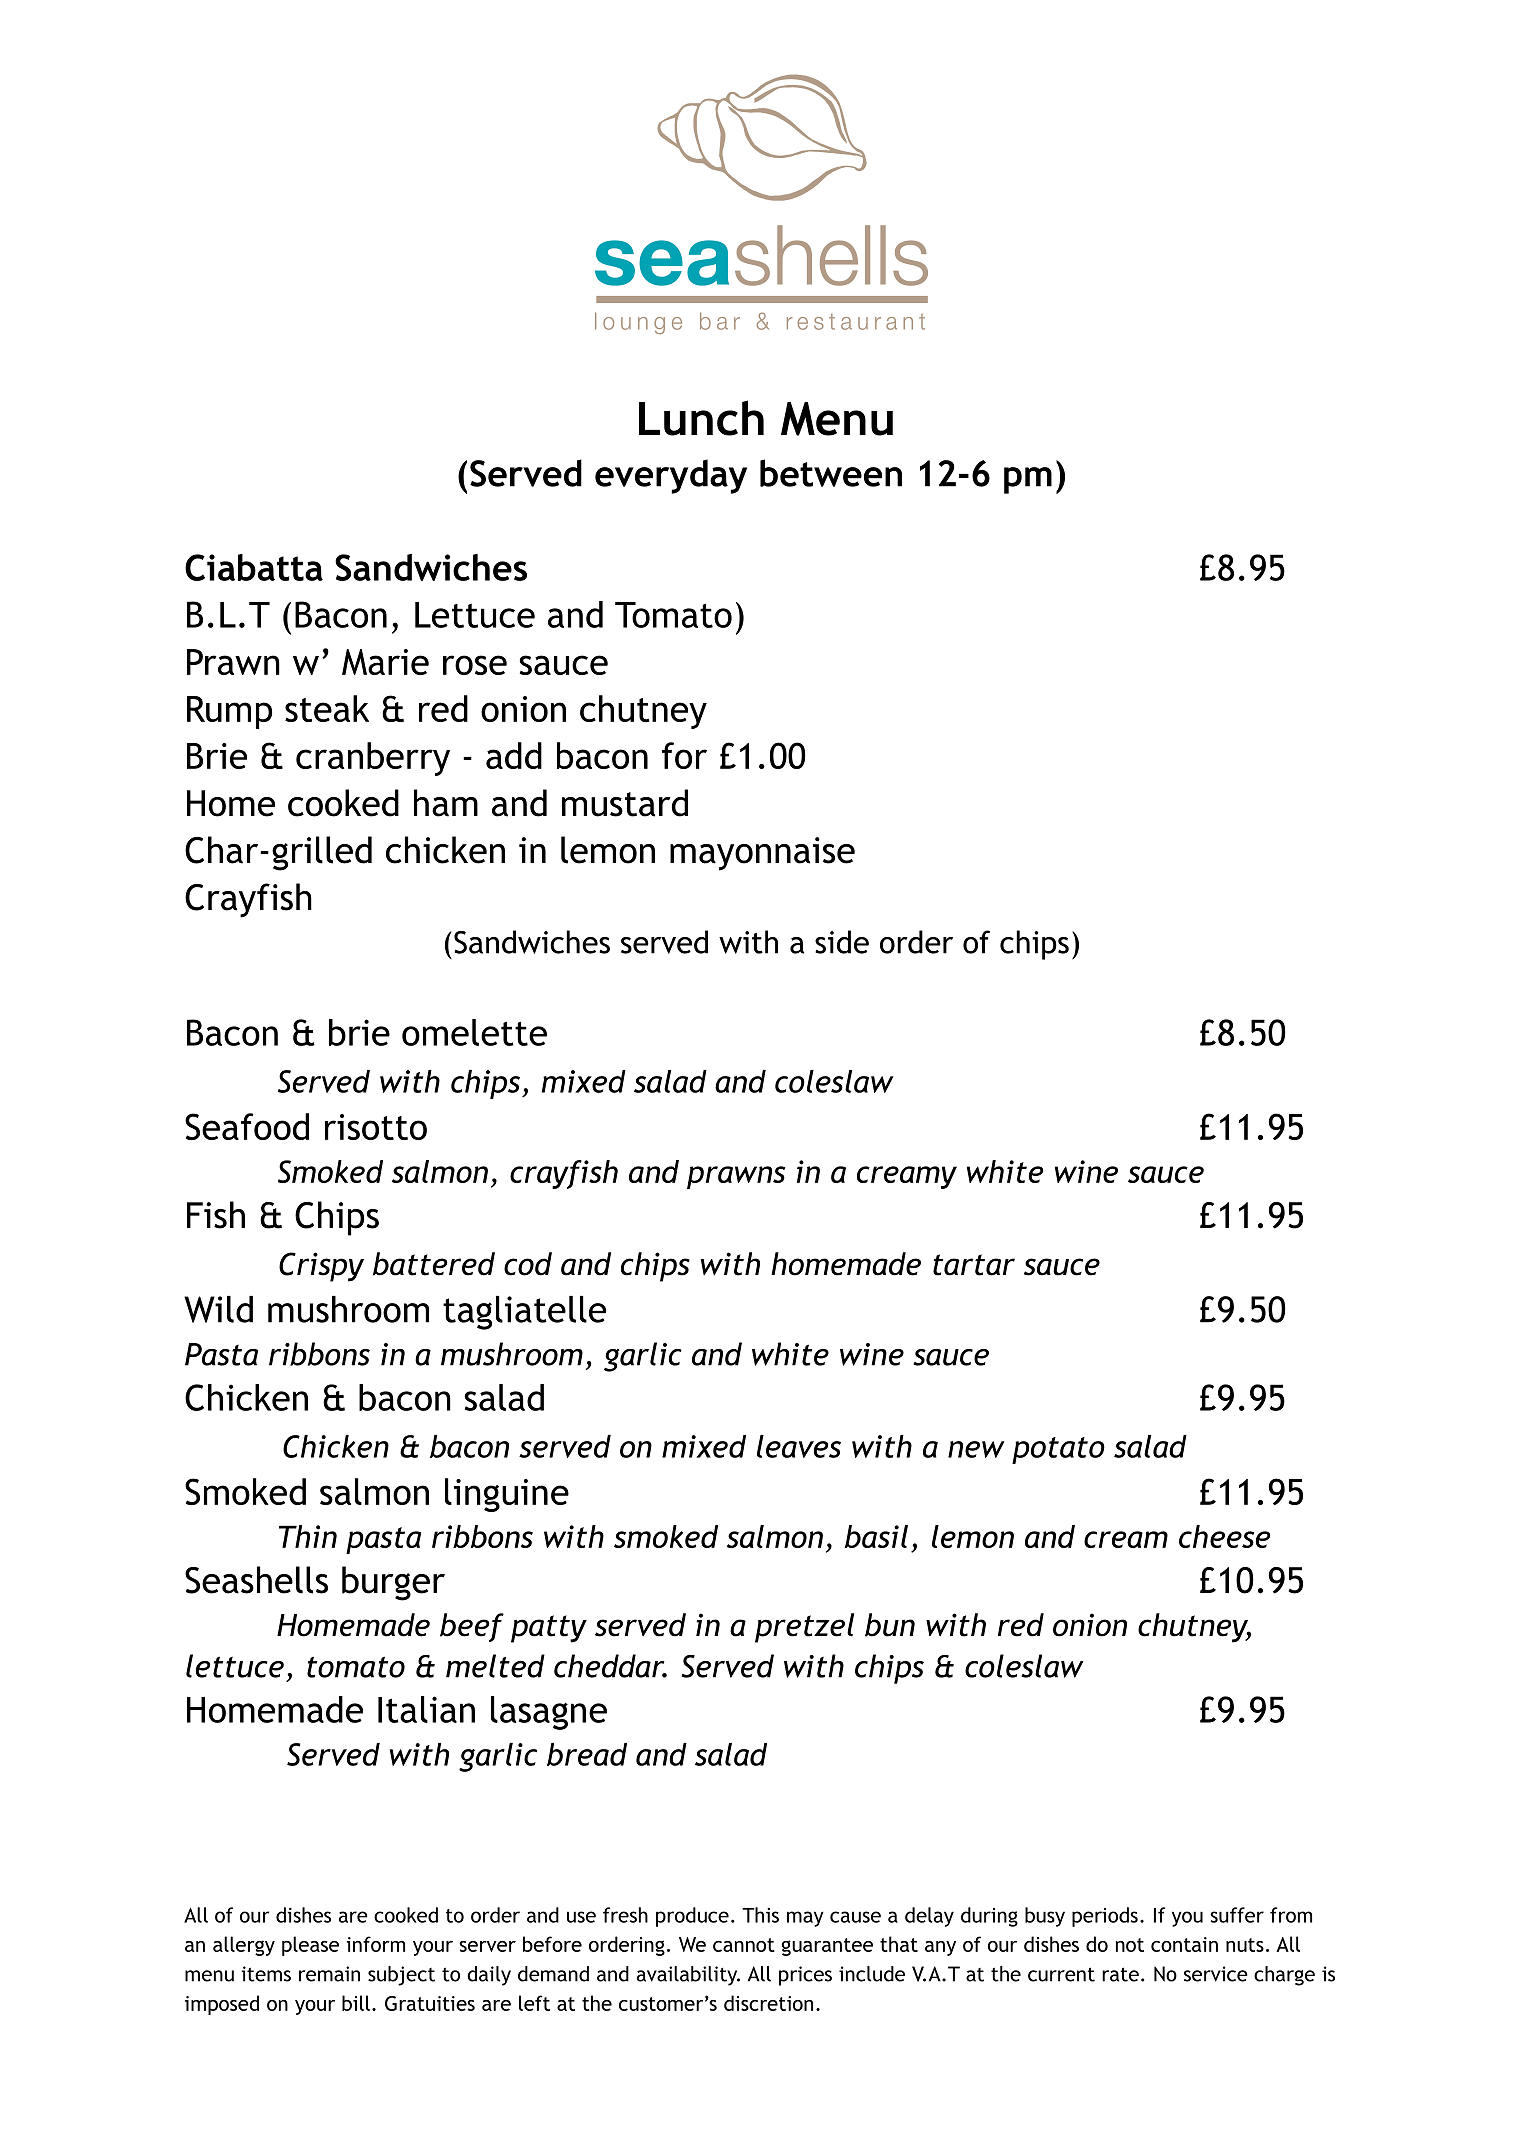  Describe the element at coordinates (1058, 1450) in the image. I see `potato` at that location.
